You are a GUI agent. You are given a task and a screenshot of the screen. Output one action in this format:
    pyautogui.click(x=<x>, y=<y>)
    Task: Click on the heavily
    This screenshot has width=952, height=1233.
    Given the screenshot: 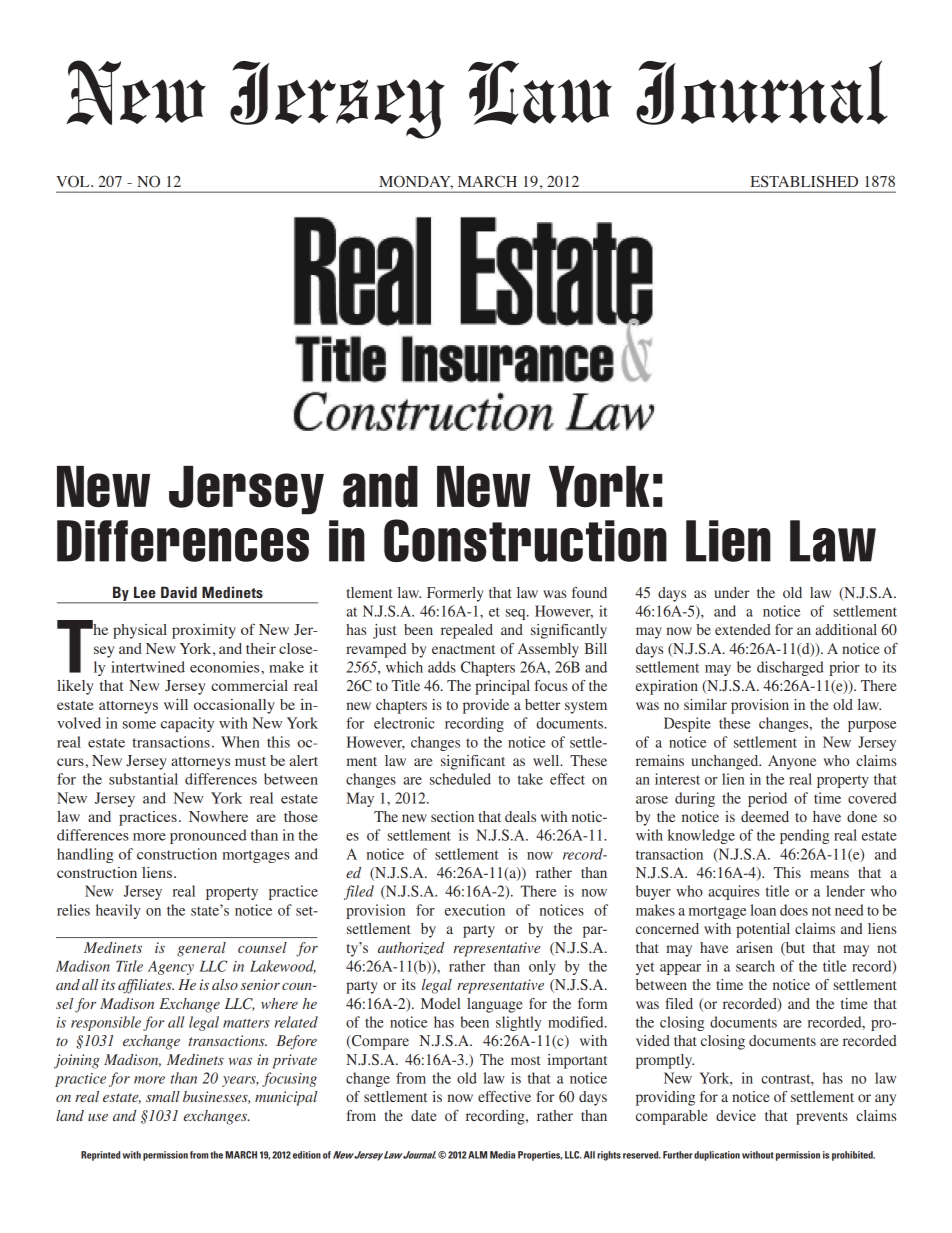 What is the action you would take?
    pyautogui.click(x=118, y=911)
